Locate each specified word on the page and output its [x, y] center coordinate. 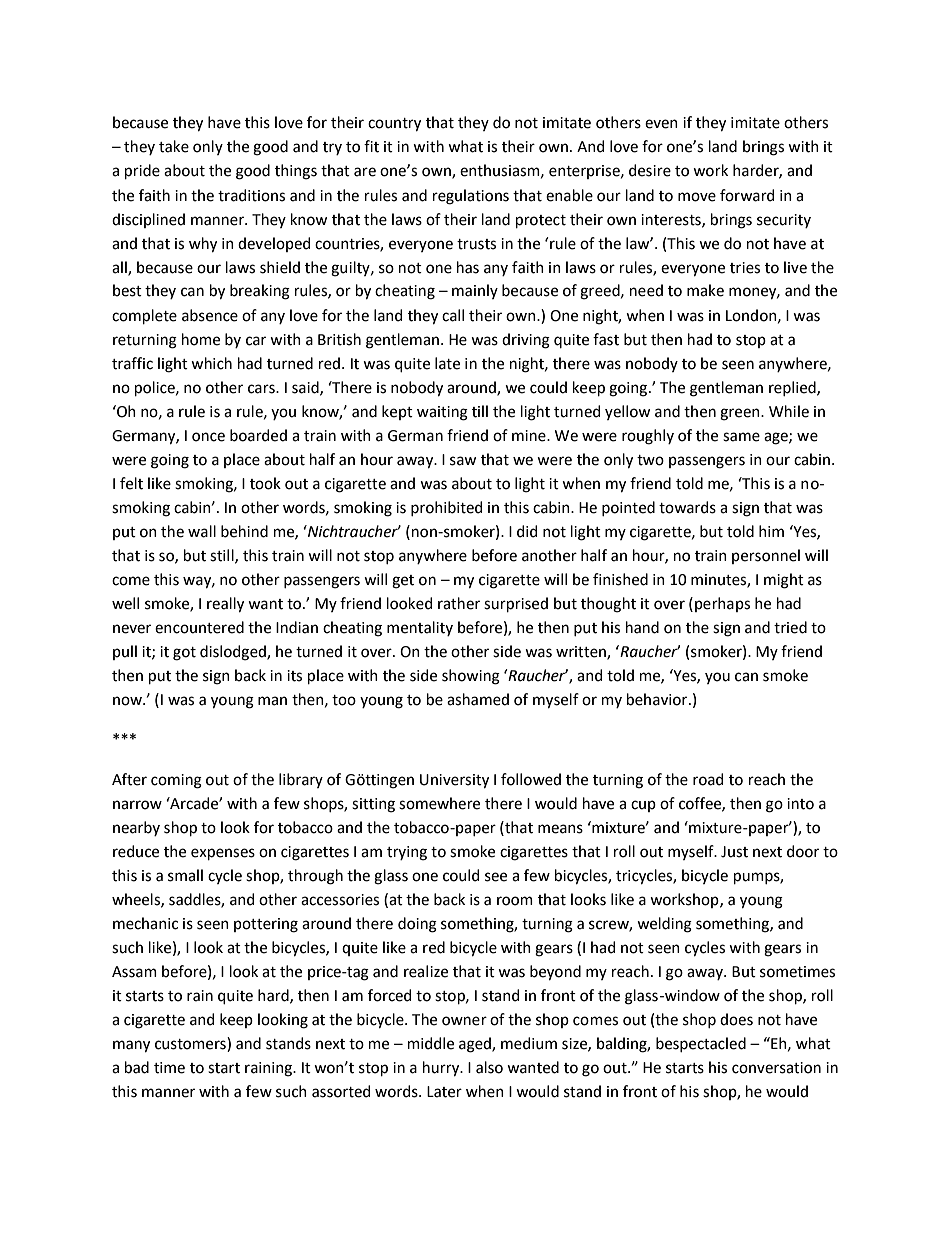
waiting [442, 413]
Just [734, 852]
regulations [471, 197]
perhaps [722, 604]
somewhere [439, 803]
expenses [223, 854]
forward [747, 195]
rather [459, 603]
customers [191, 1044]
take [174, 146]
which [211, 363]
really [225, 605]
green [741, 414]
